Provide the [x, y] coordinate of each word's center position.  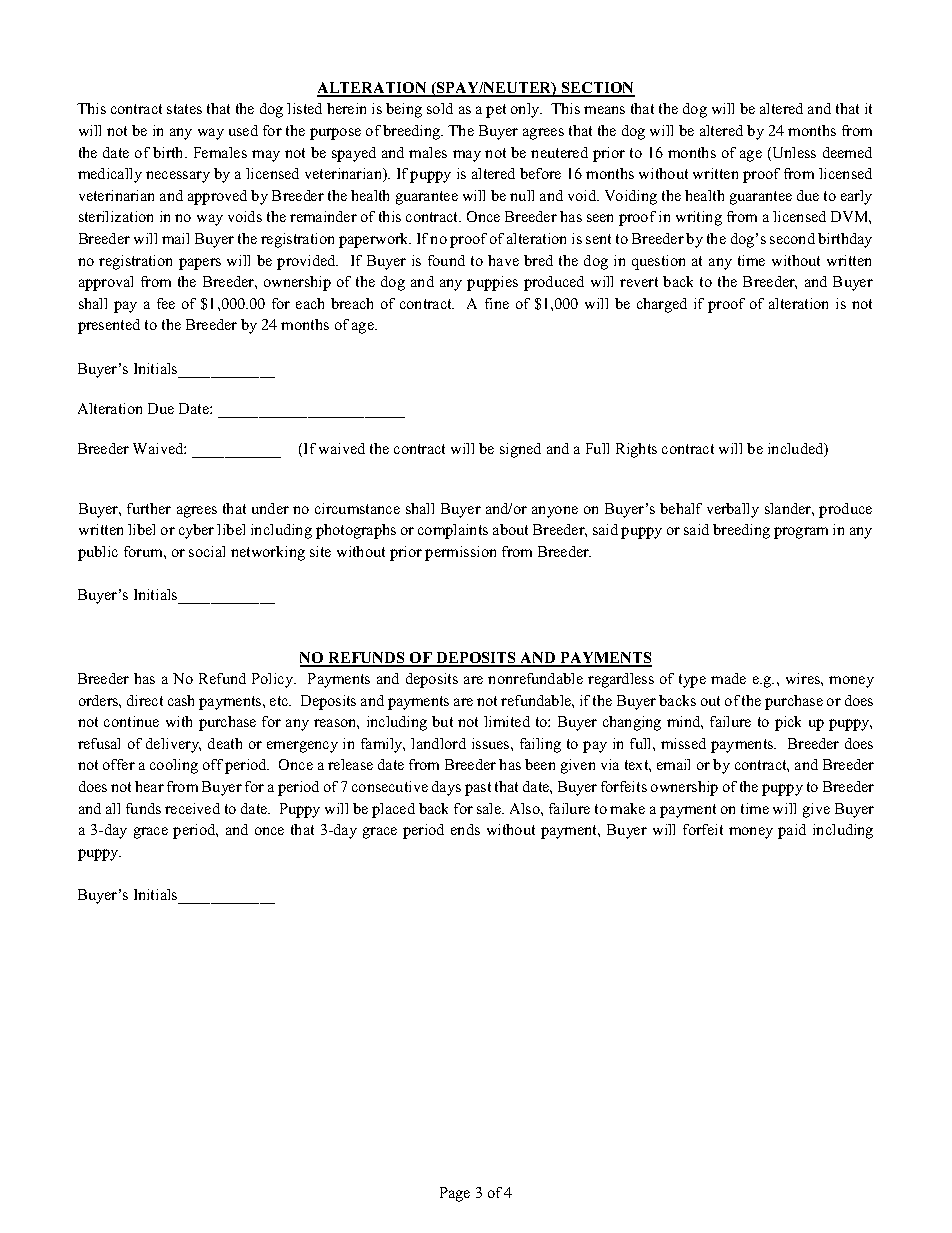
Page [455, 1194]
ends [465, 829]
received [192, 808]
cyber [196, 531]
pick [788, 723]
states [184, 109]
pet [496, 111]
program [801, 533]
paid [792, 831]
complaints [453, 531]
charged [662, 305]
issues [492, 743]
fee [166, 303]
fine [497, 303]
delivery [173, 745]
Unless [793, 154]
